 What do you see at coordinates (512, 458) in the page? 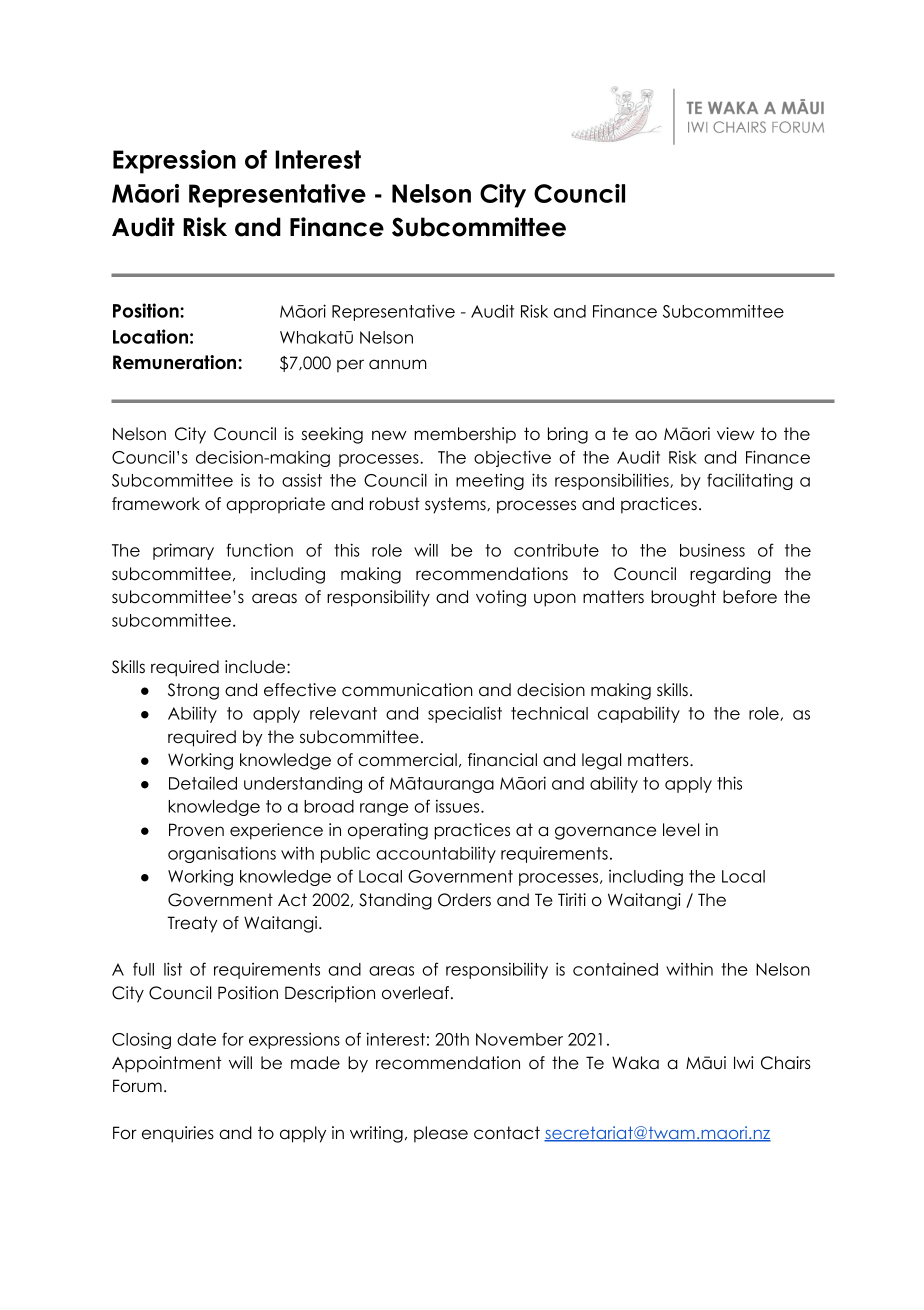
I see `objective` at bounding box center [512, 458].
